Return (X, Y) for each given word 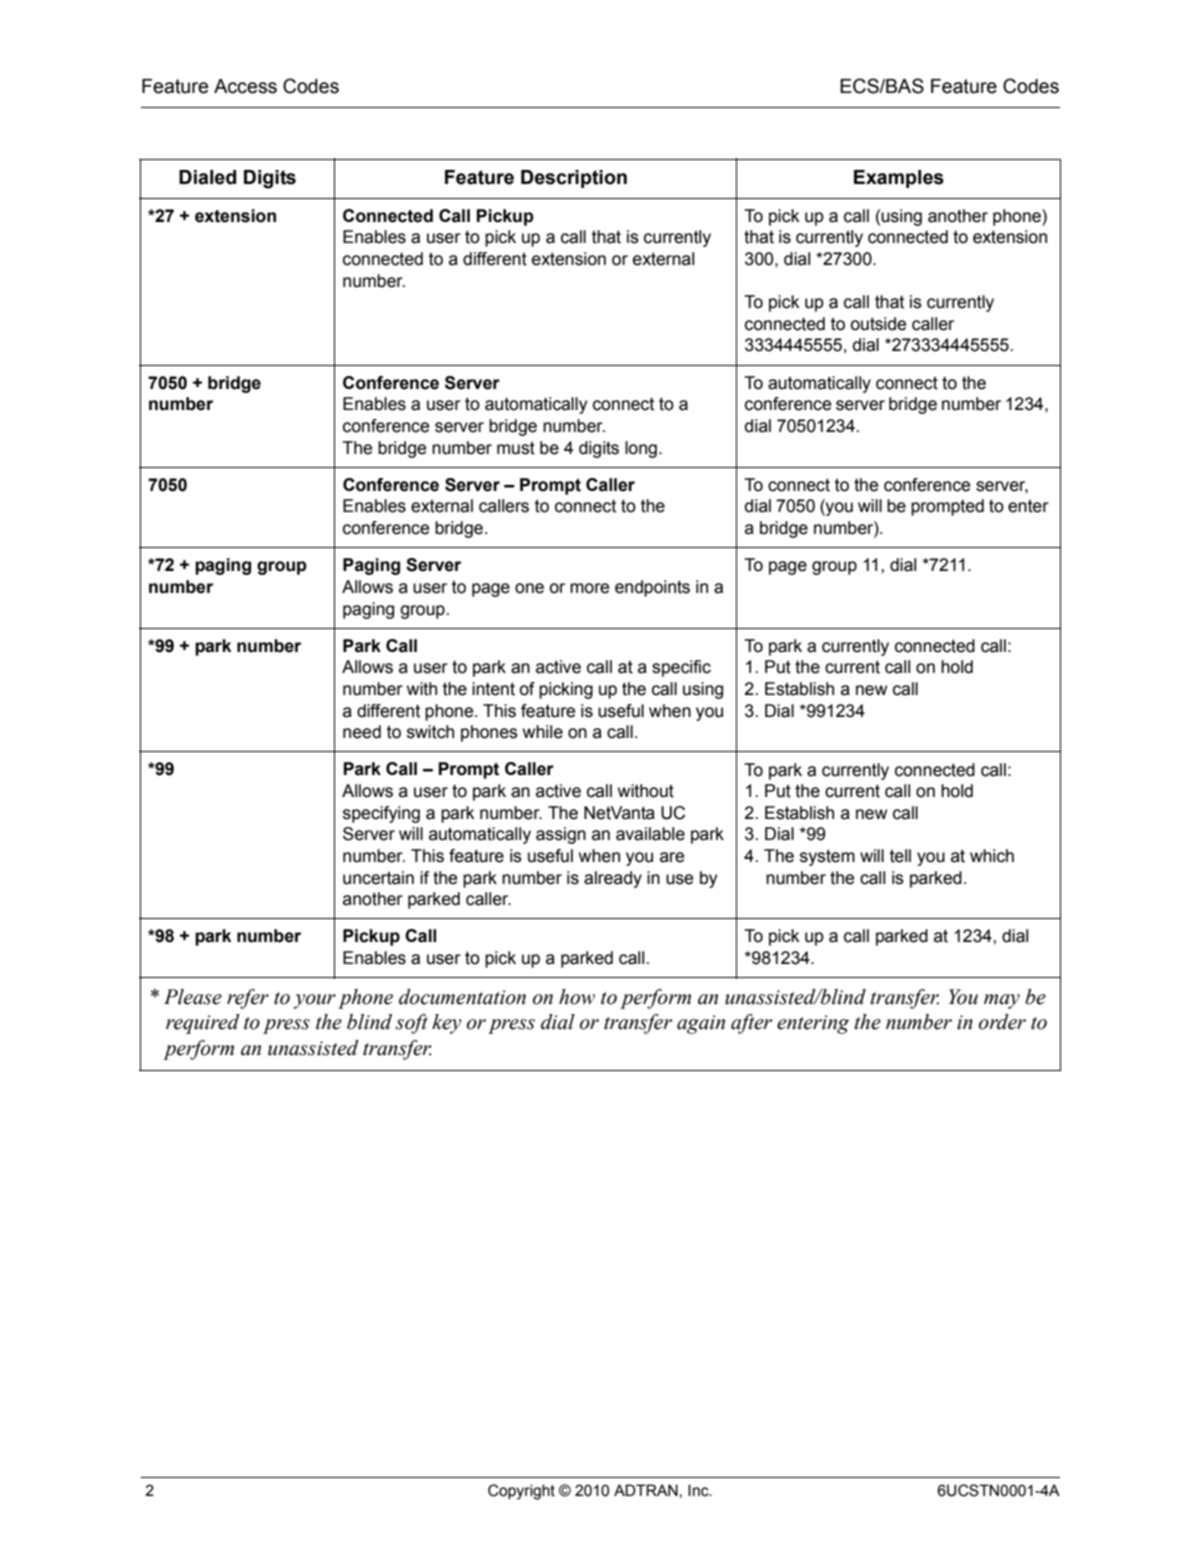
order (1002, 1022)
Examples (899, 179)
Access (245, 86)
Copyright (521, 1492)
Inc (699, 1490)
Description (574, 179)
